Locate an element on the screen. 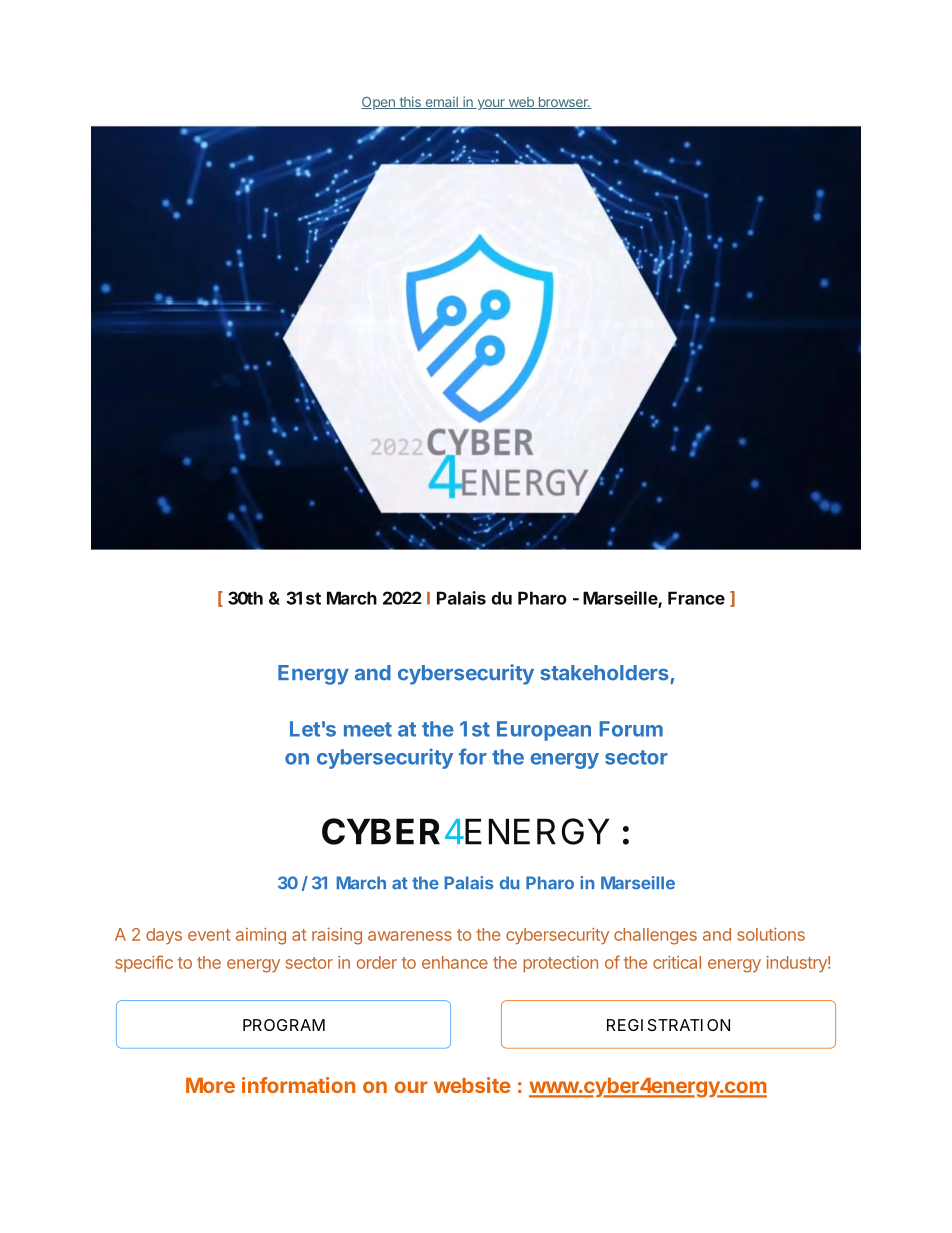  More is located at coordinates (210, 1085).
